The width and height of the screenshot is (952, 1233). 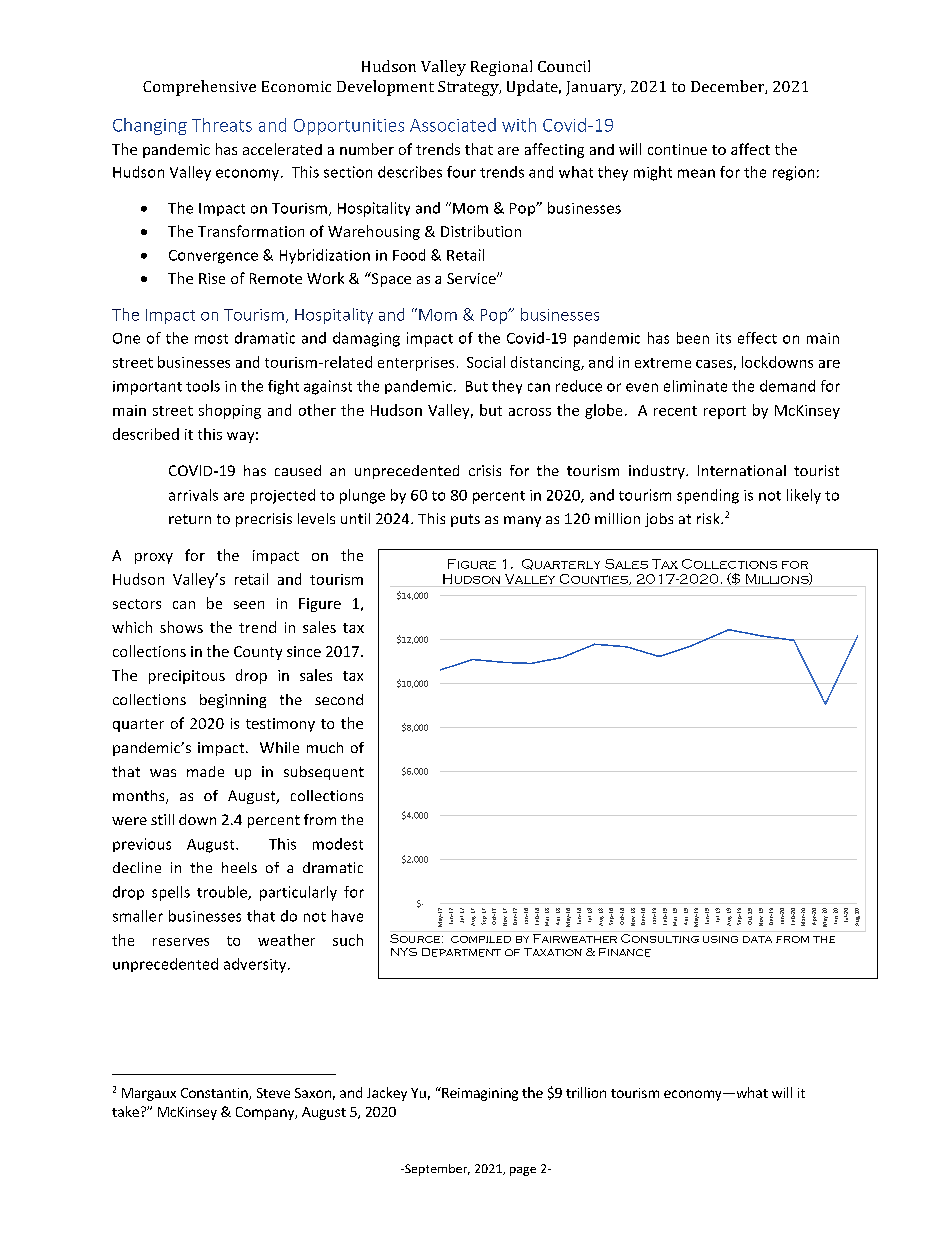 I want to click on continue, so click(x=677, y=149).
